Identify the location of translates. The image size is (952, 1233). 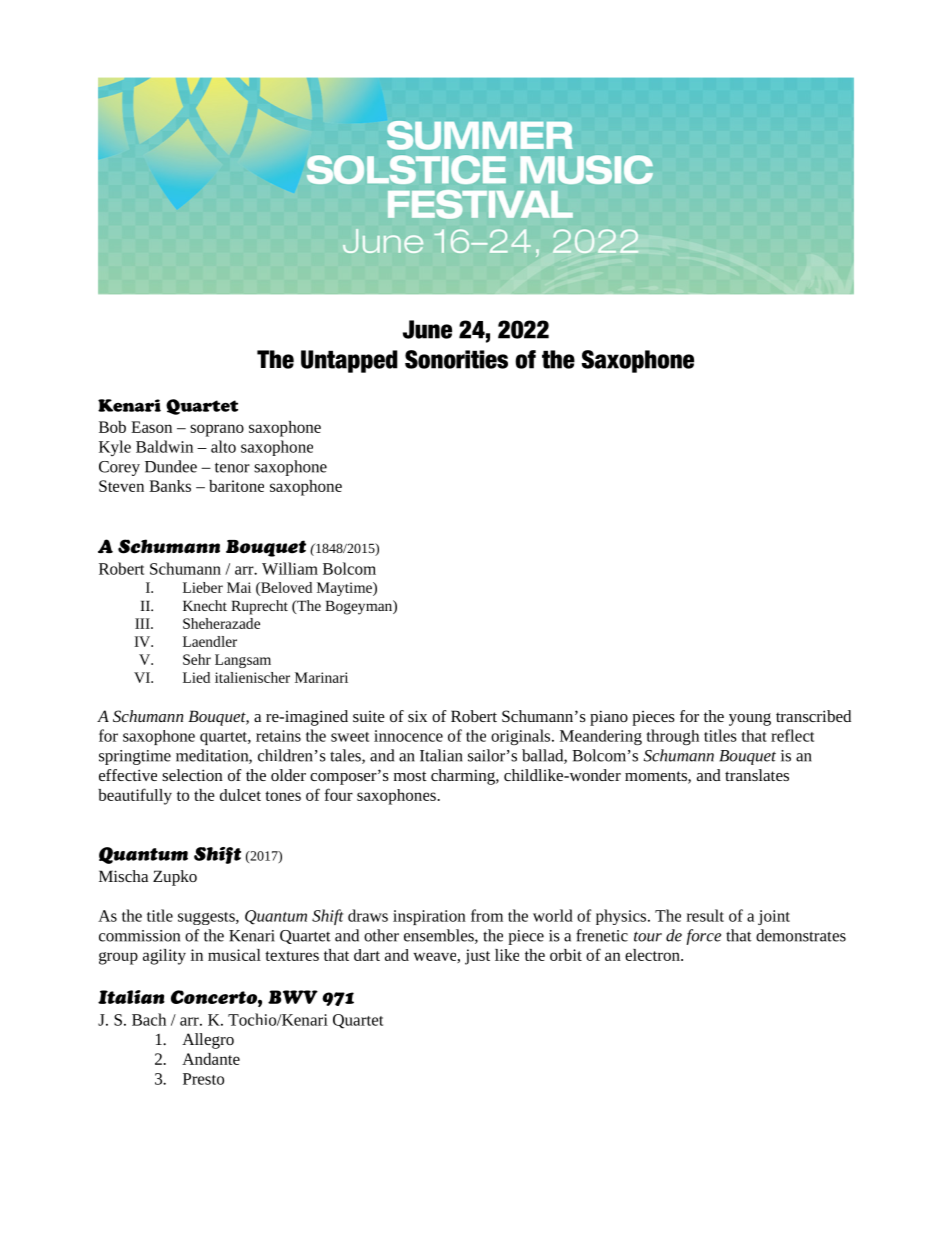
(757, 775).
